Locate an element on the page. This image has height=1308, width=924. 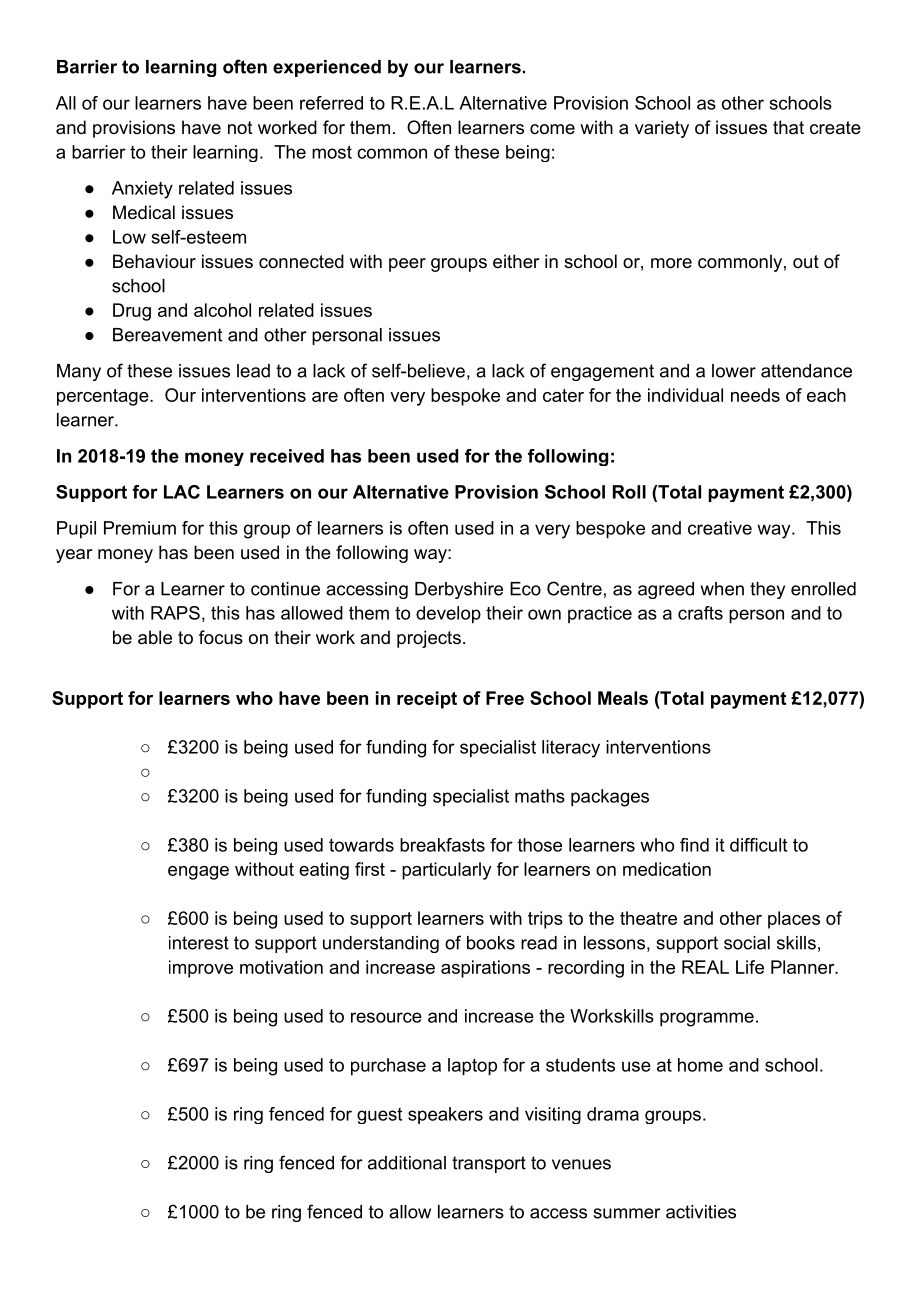
needs is located at coordinates (755, 395).
